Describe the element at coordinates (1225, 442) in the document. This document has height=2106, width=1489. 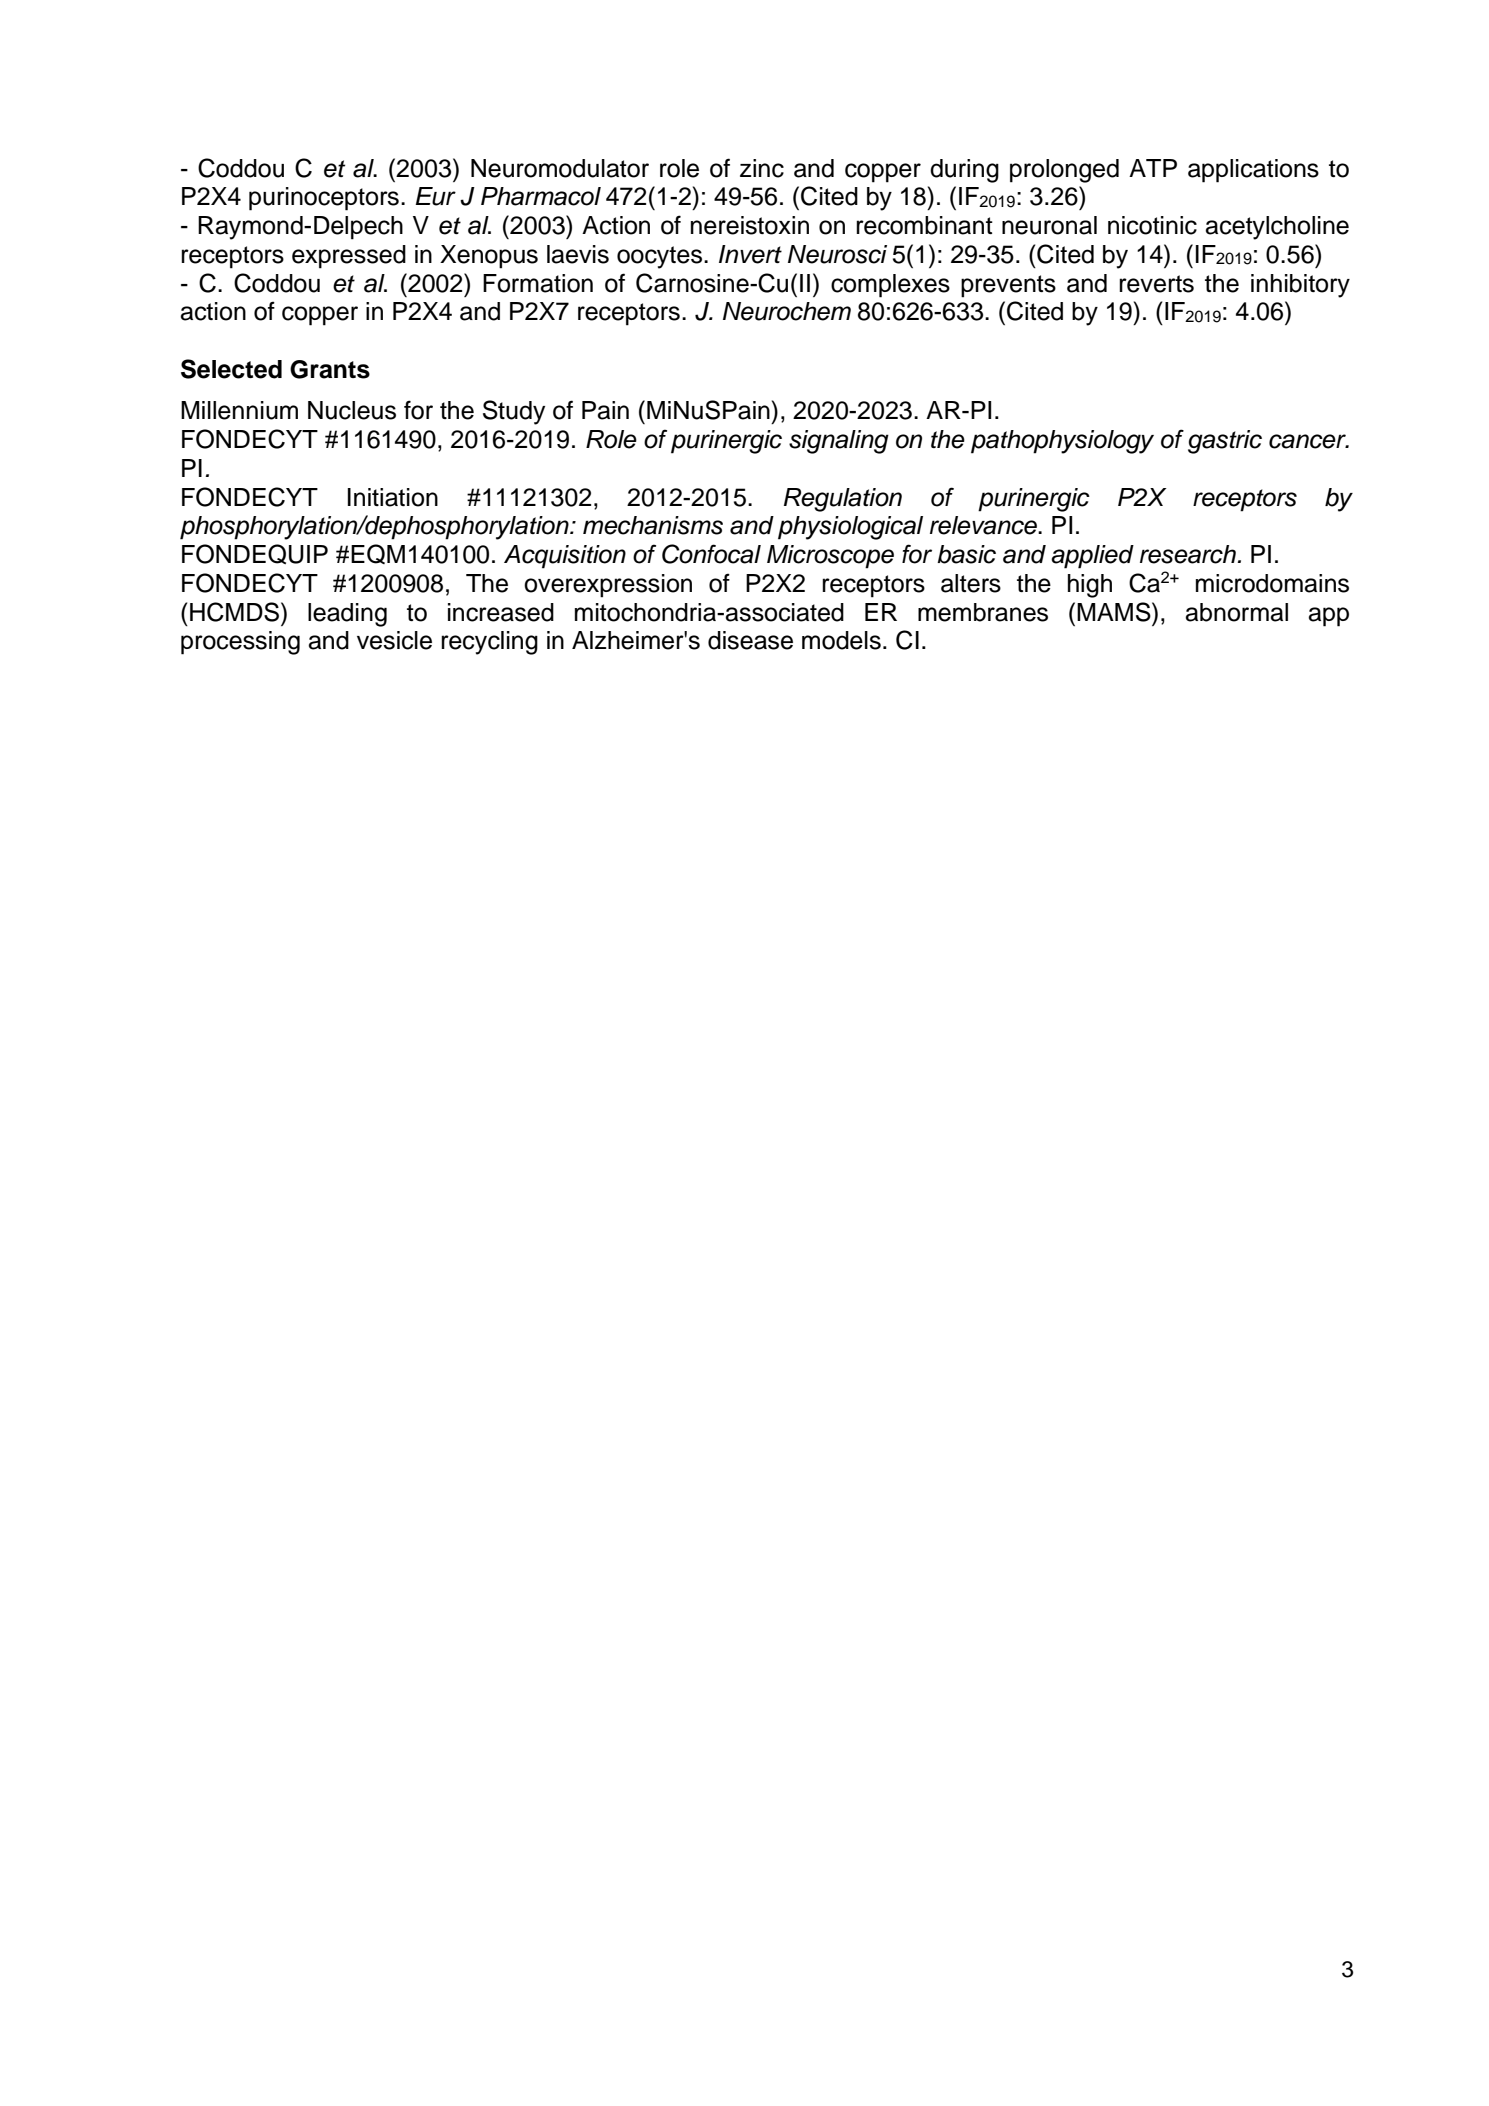
I see `gastric` at that location.
